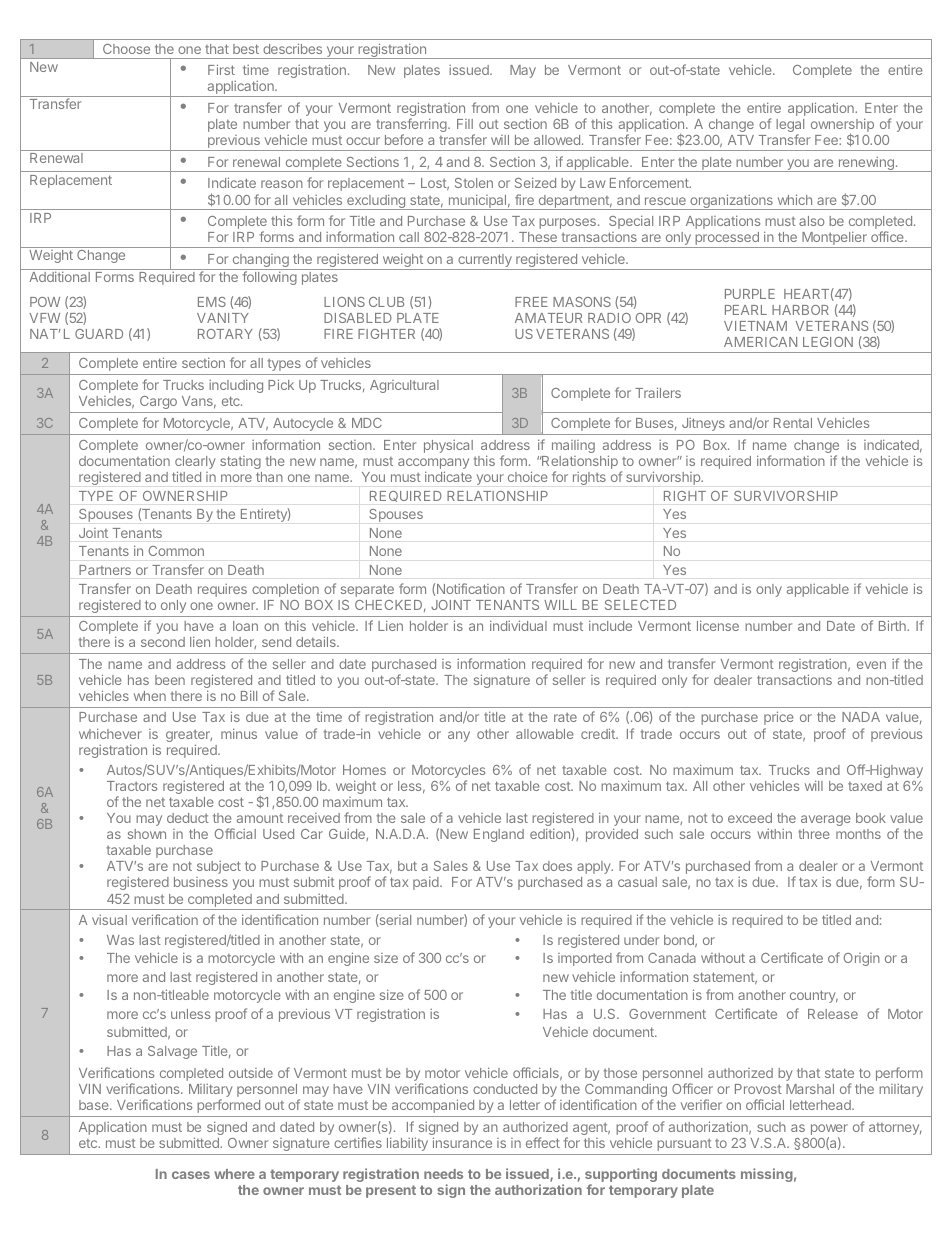 The image size is (952, 1233). What do you see at coordinates (465, 124) in the screenshot?
I see `Fill` at bounding box center [465, 124].
